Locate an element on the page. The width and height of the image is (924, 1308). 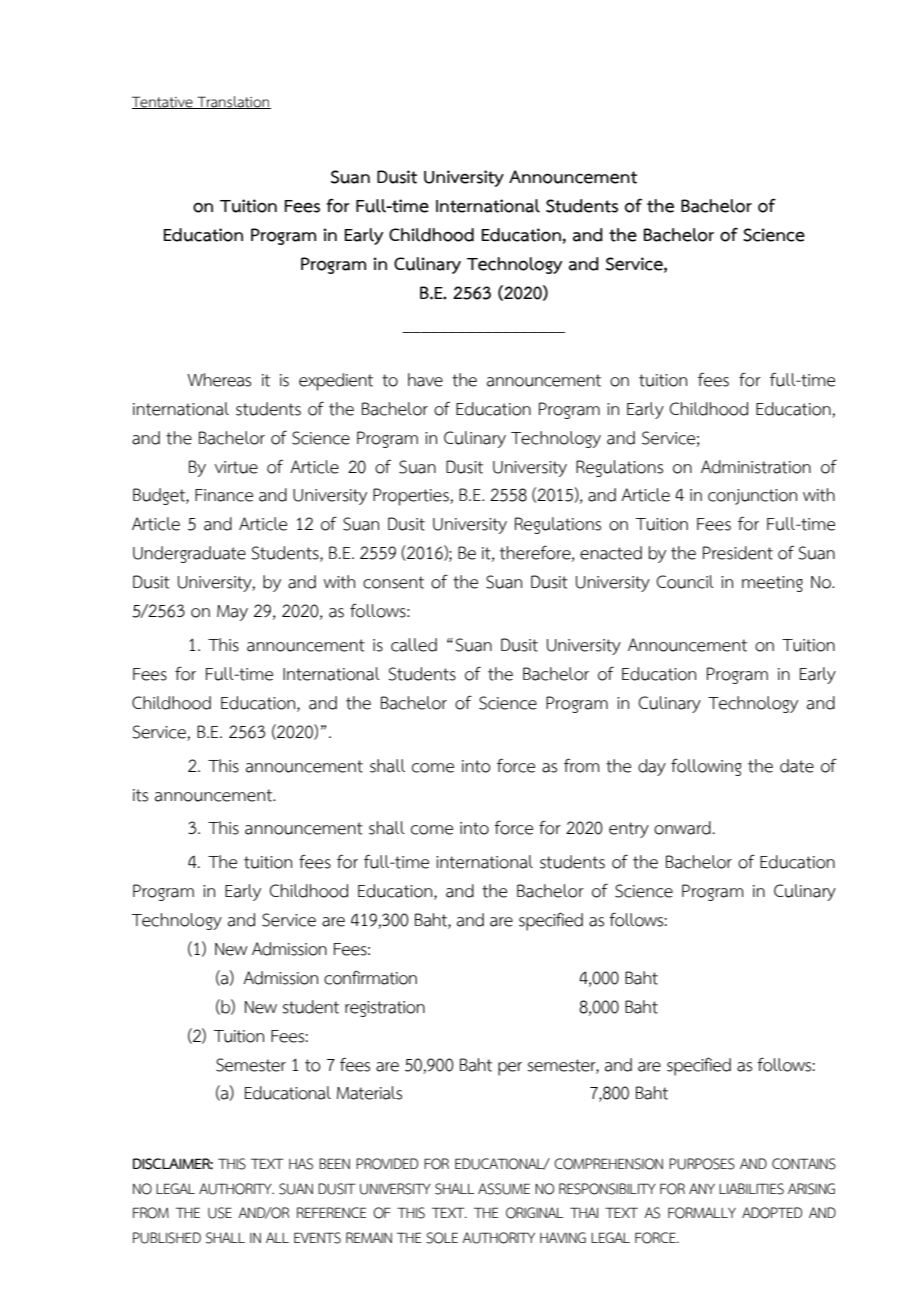
Translation is located at coordinates (233, 102).
